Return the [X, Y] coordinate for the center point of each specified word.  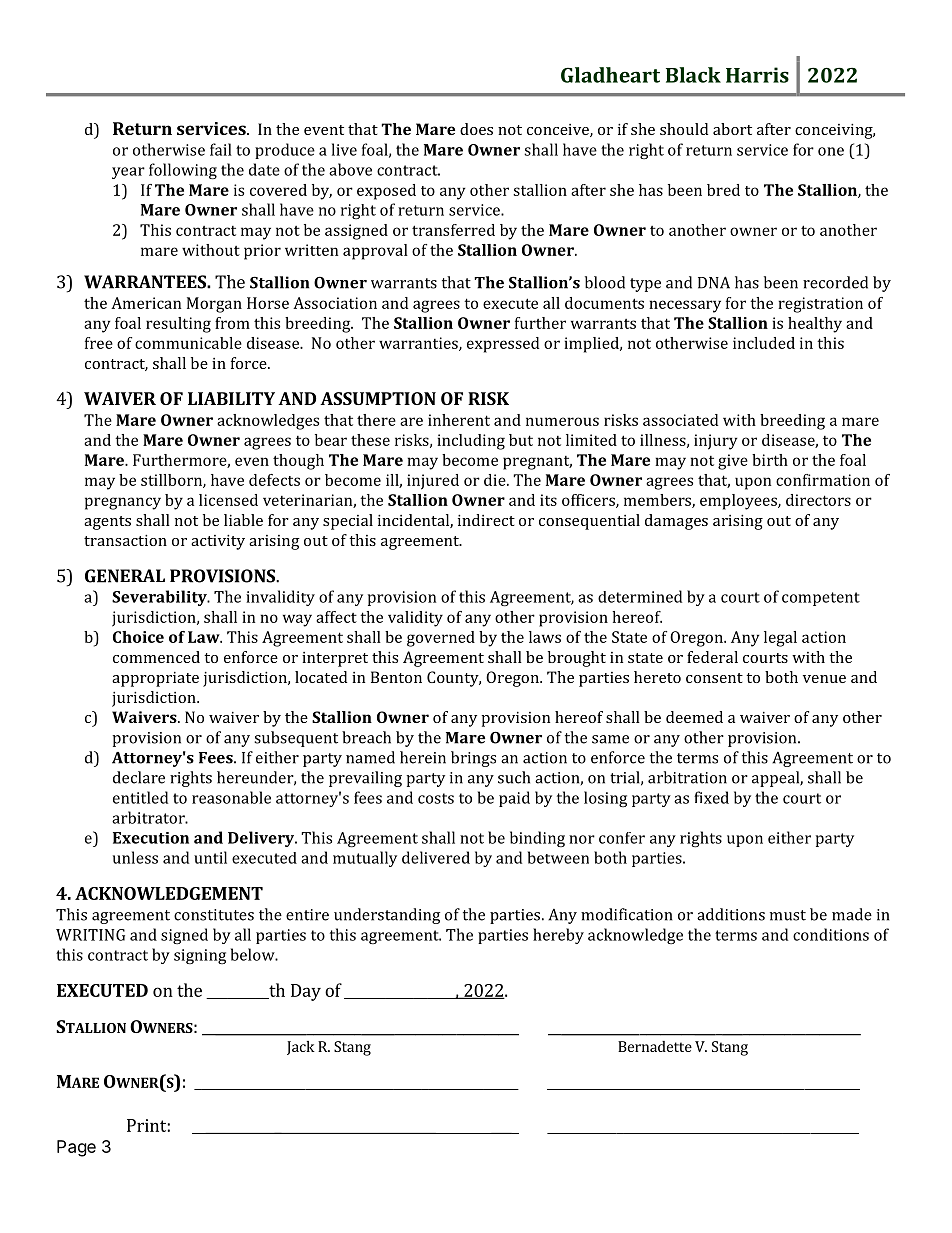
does [476, 129]
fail [221, 149]
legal [780, 639]
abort [732, 129]
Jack [301, 1048]
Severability [160, 598]
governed [441, 639]
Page [76, 1148]
